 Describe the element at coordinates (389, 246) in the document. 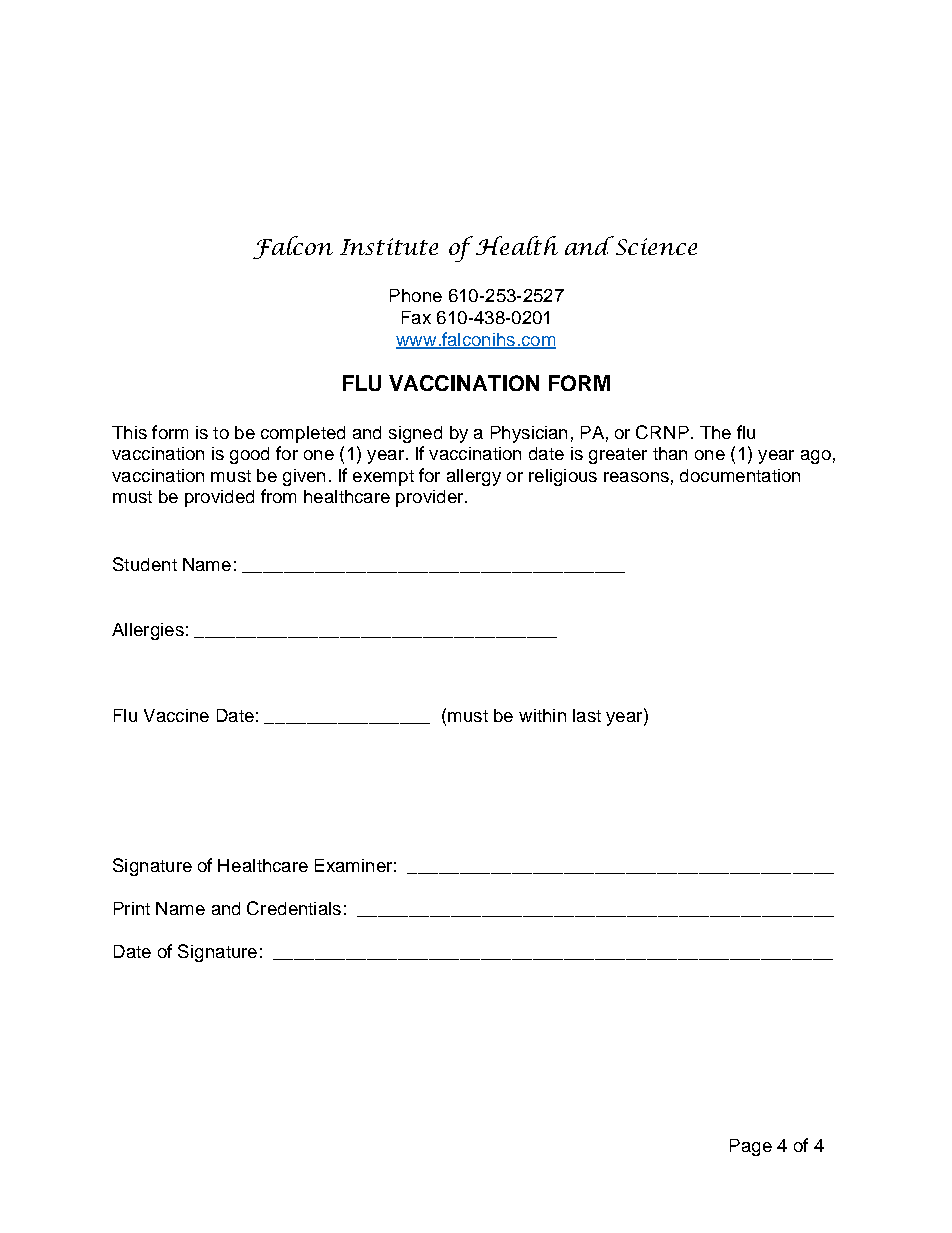

I see `Institute` at that location.
